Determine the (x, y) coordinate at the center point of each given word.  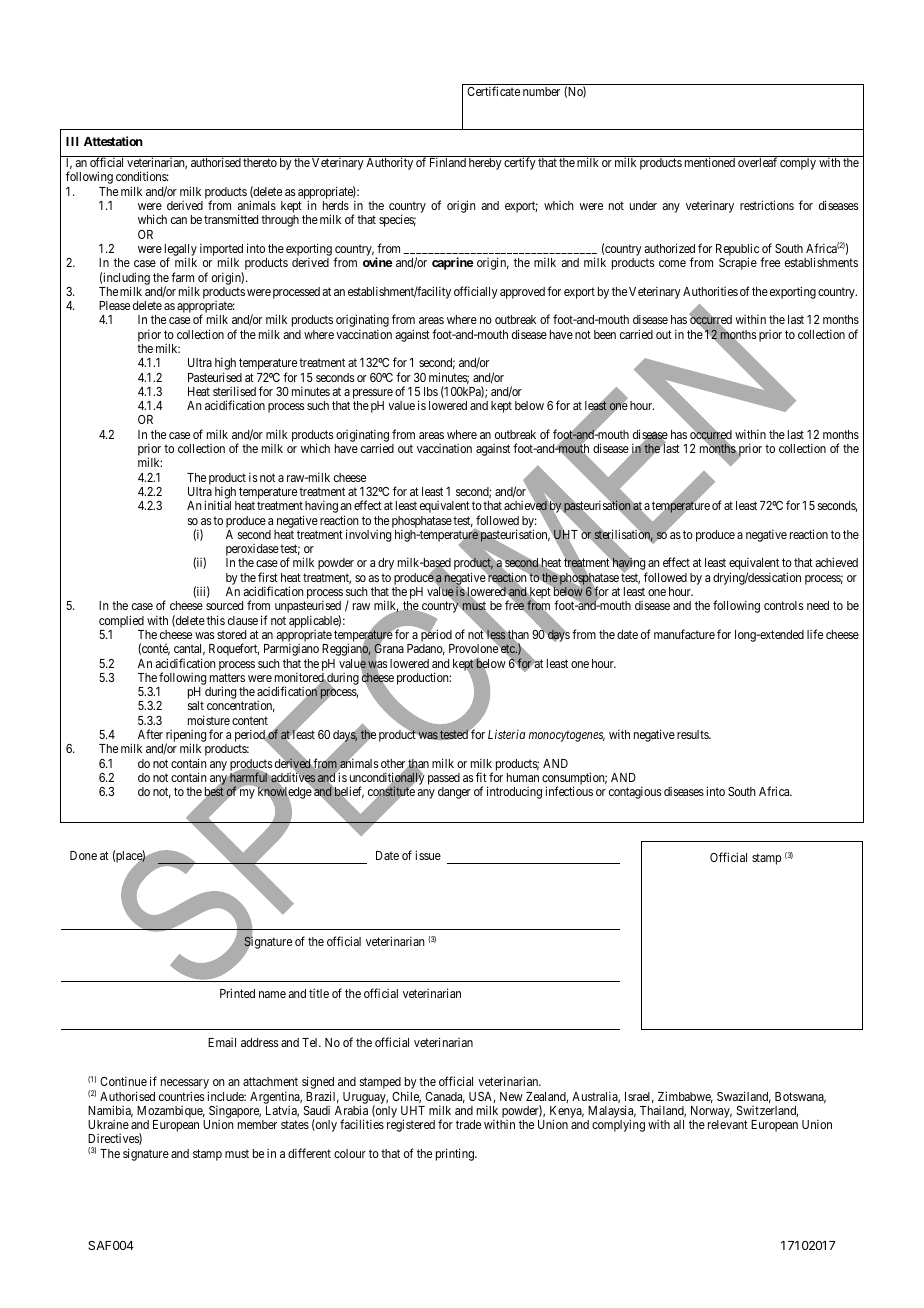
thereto (260, 162)
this (216, 620)
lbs (431, 391)
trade (468, 1124)
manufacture (684, 634)
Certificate (493, 91)
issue (428, 855)
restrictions (767, 205)
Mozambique (171, 1112)
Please (114, 305)
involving (368, 535)
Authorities (710, 291)
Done (83, 855)
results (693, 734)
